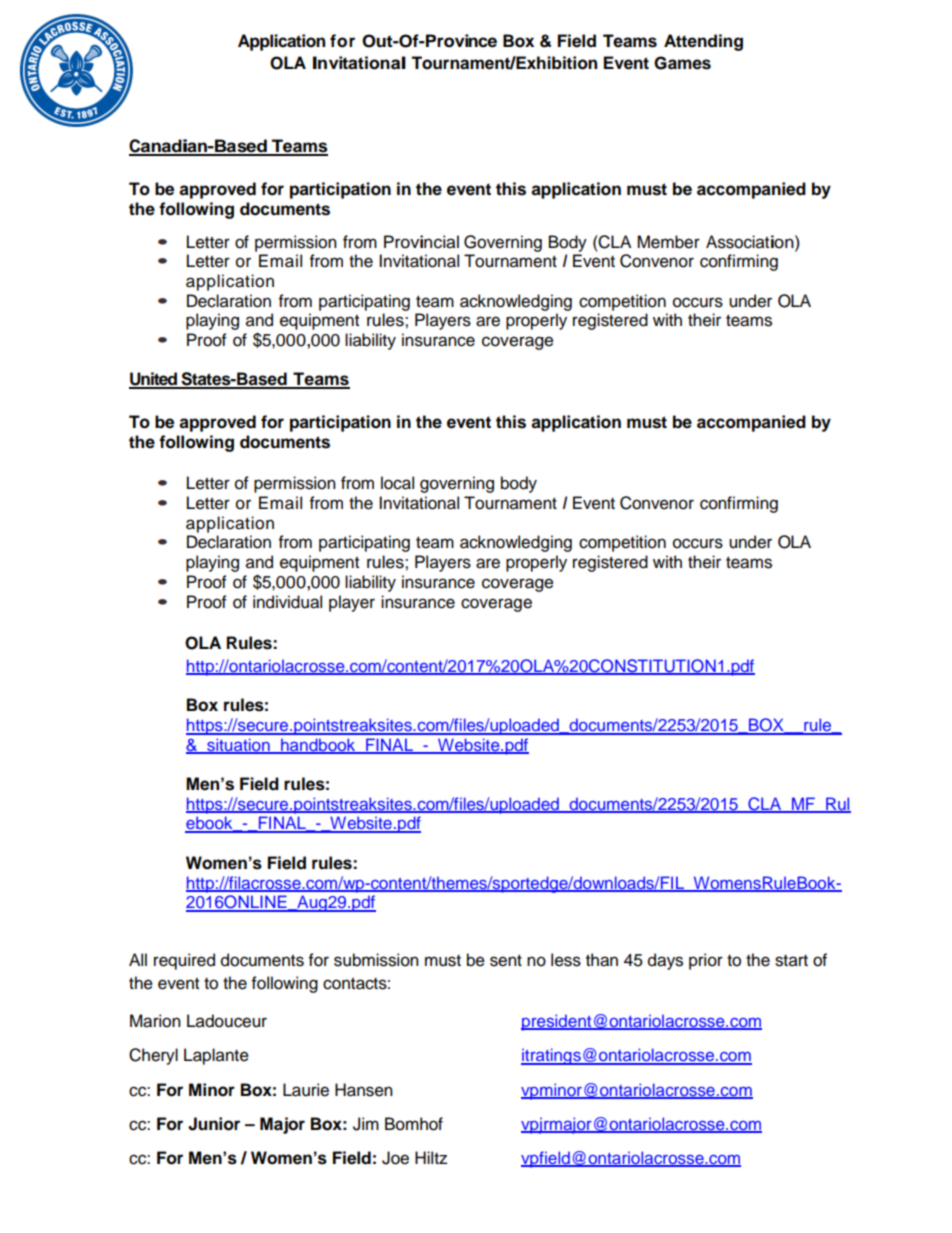 This screenshot has width=952, height=1233. What do you see at coordinates (214, 1124) in the screenshot?
I see `Junior` at bounding box center [214, 1124].
